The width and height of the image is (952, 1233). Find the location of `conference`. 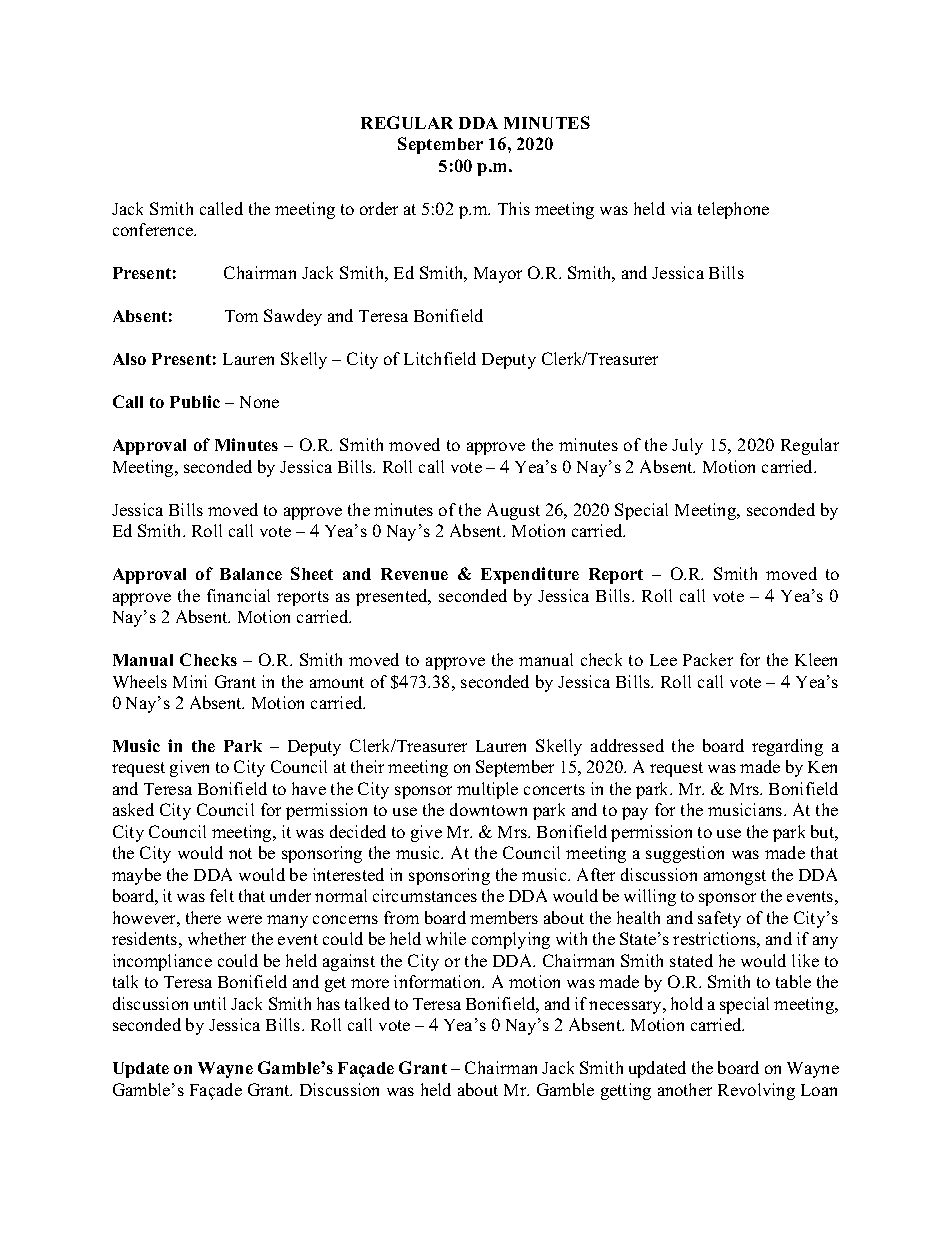

conference is located at coordinates (154, 229).
